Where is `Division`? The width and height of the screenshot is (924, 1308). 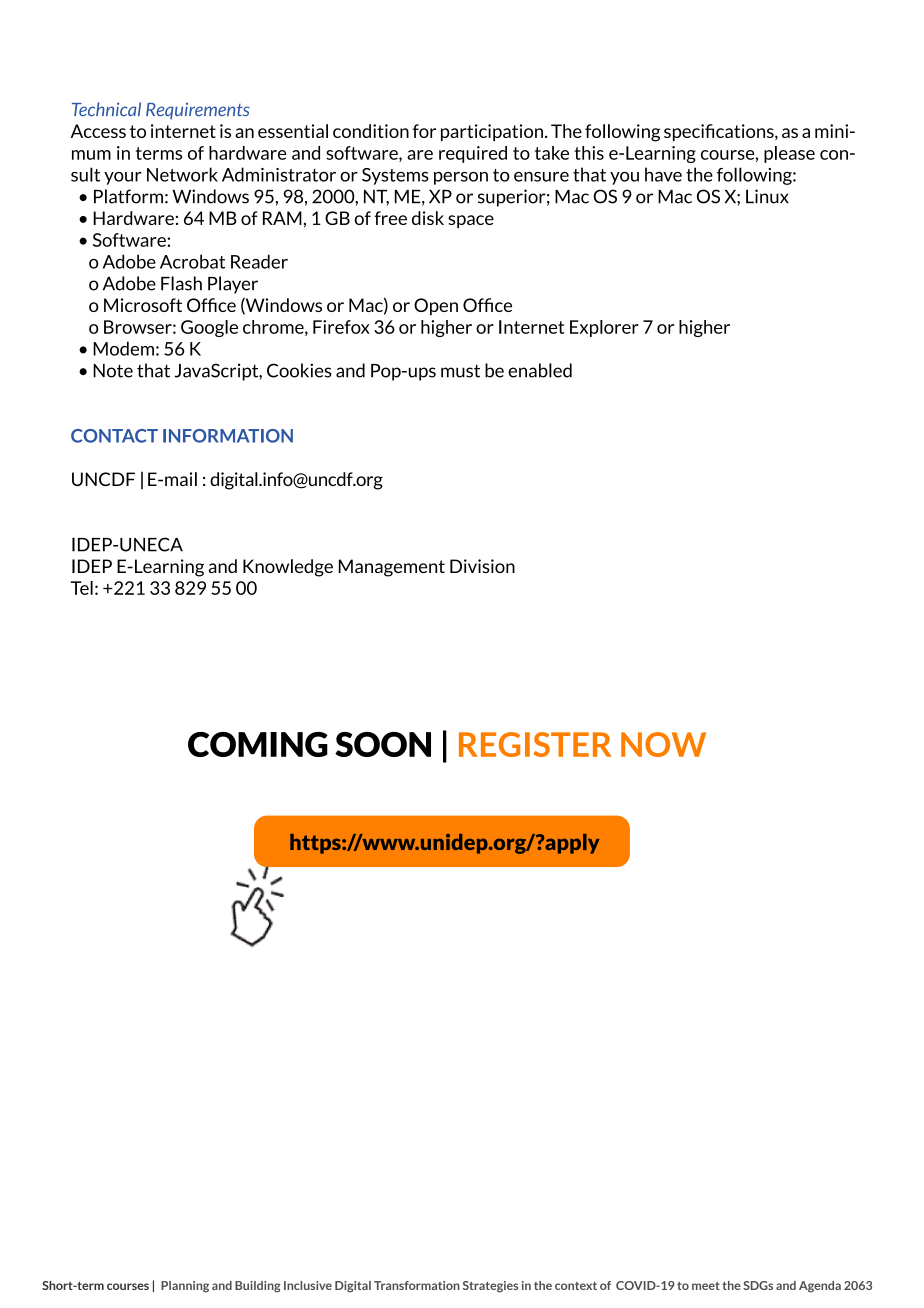 Division is located at coordinates (482, 566).
